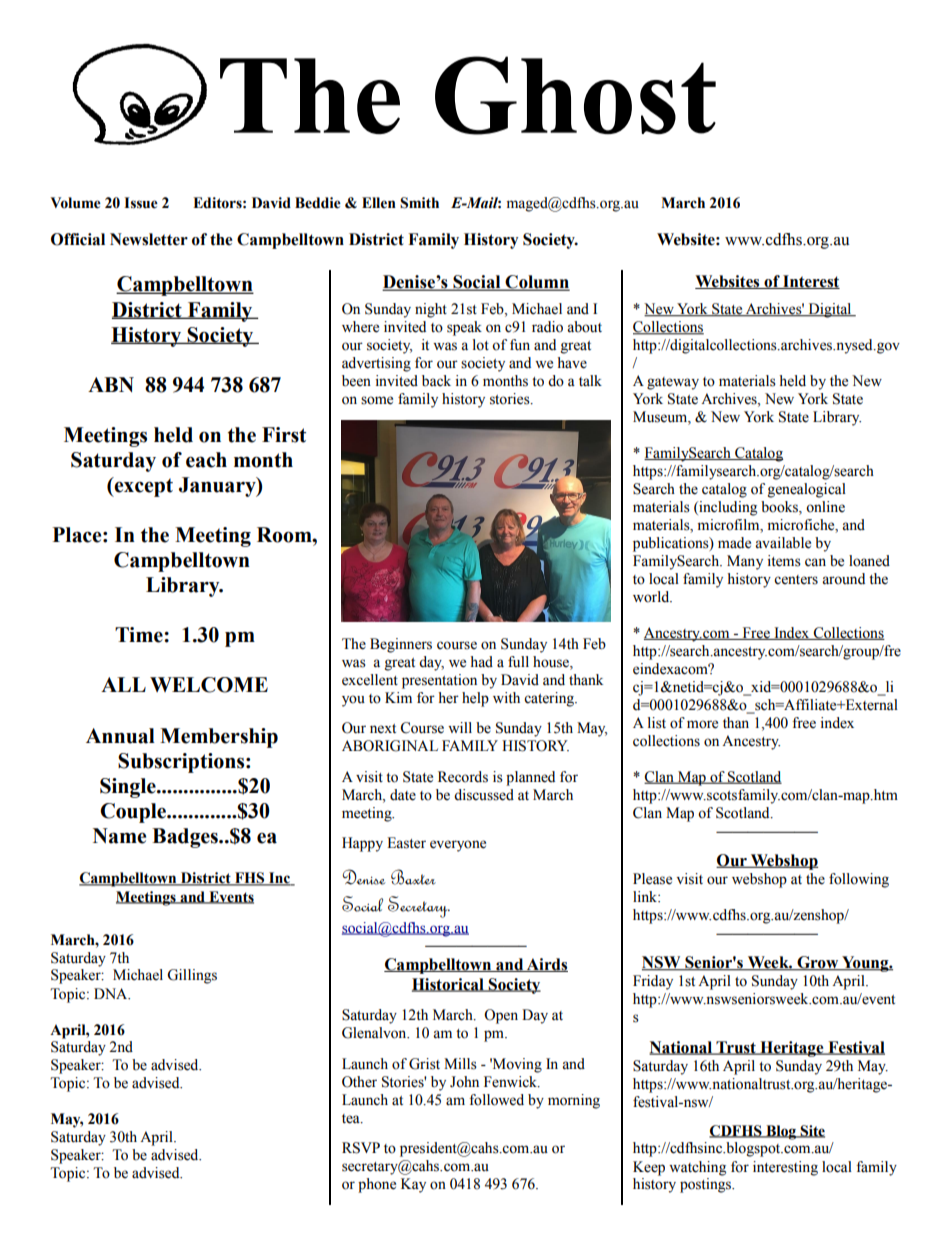 The image size is (952, 1233). I want to click on Ghost, so click(575, 95).
